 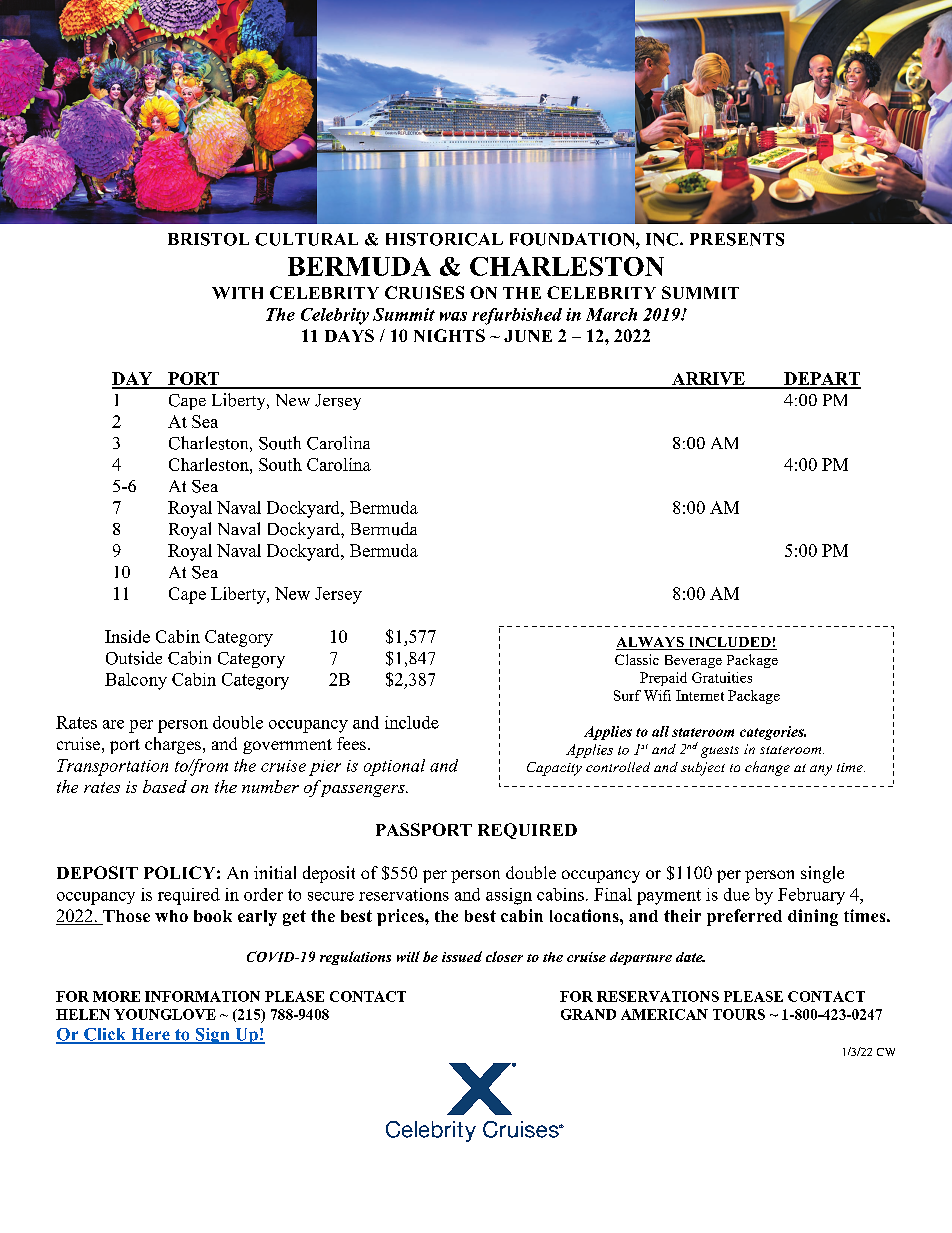 What do you see at coordinates (394, 767) in the screenshot?
I see `optional` at bounding box center [394, 767].
